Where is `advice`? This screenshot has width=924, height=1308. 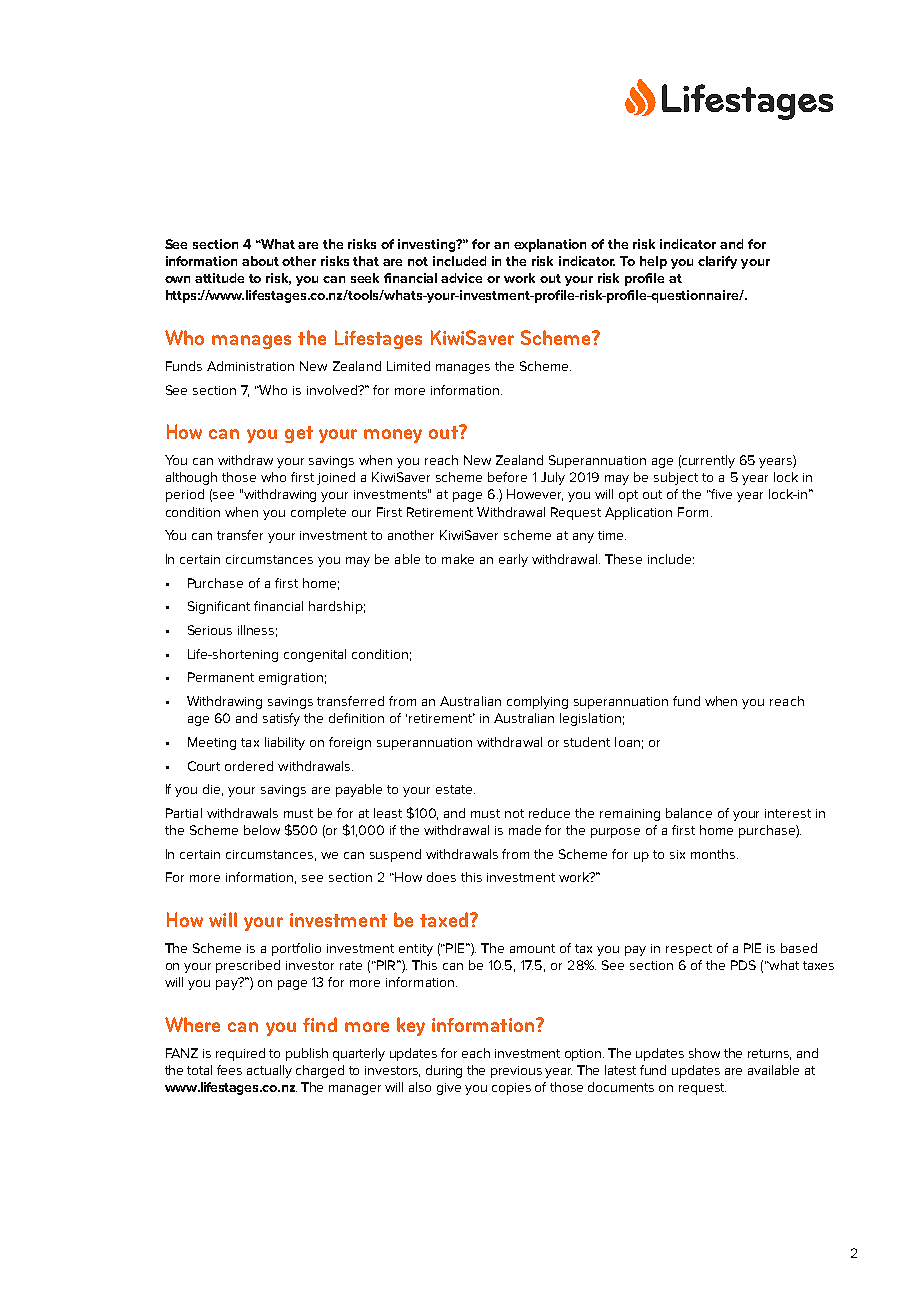
advice is located at coordinates (461, 278).
